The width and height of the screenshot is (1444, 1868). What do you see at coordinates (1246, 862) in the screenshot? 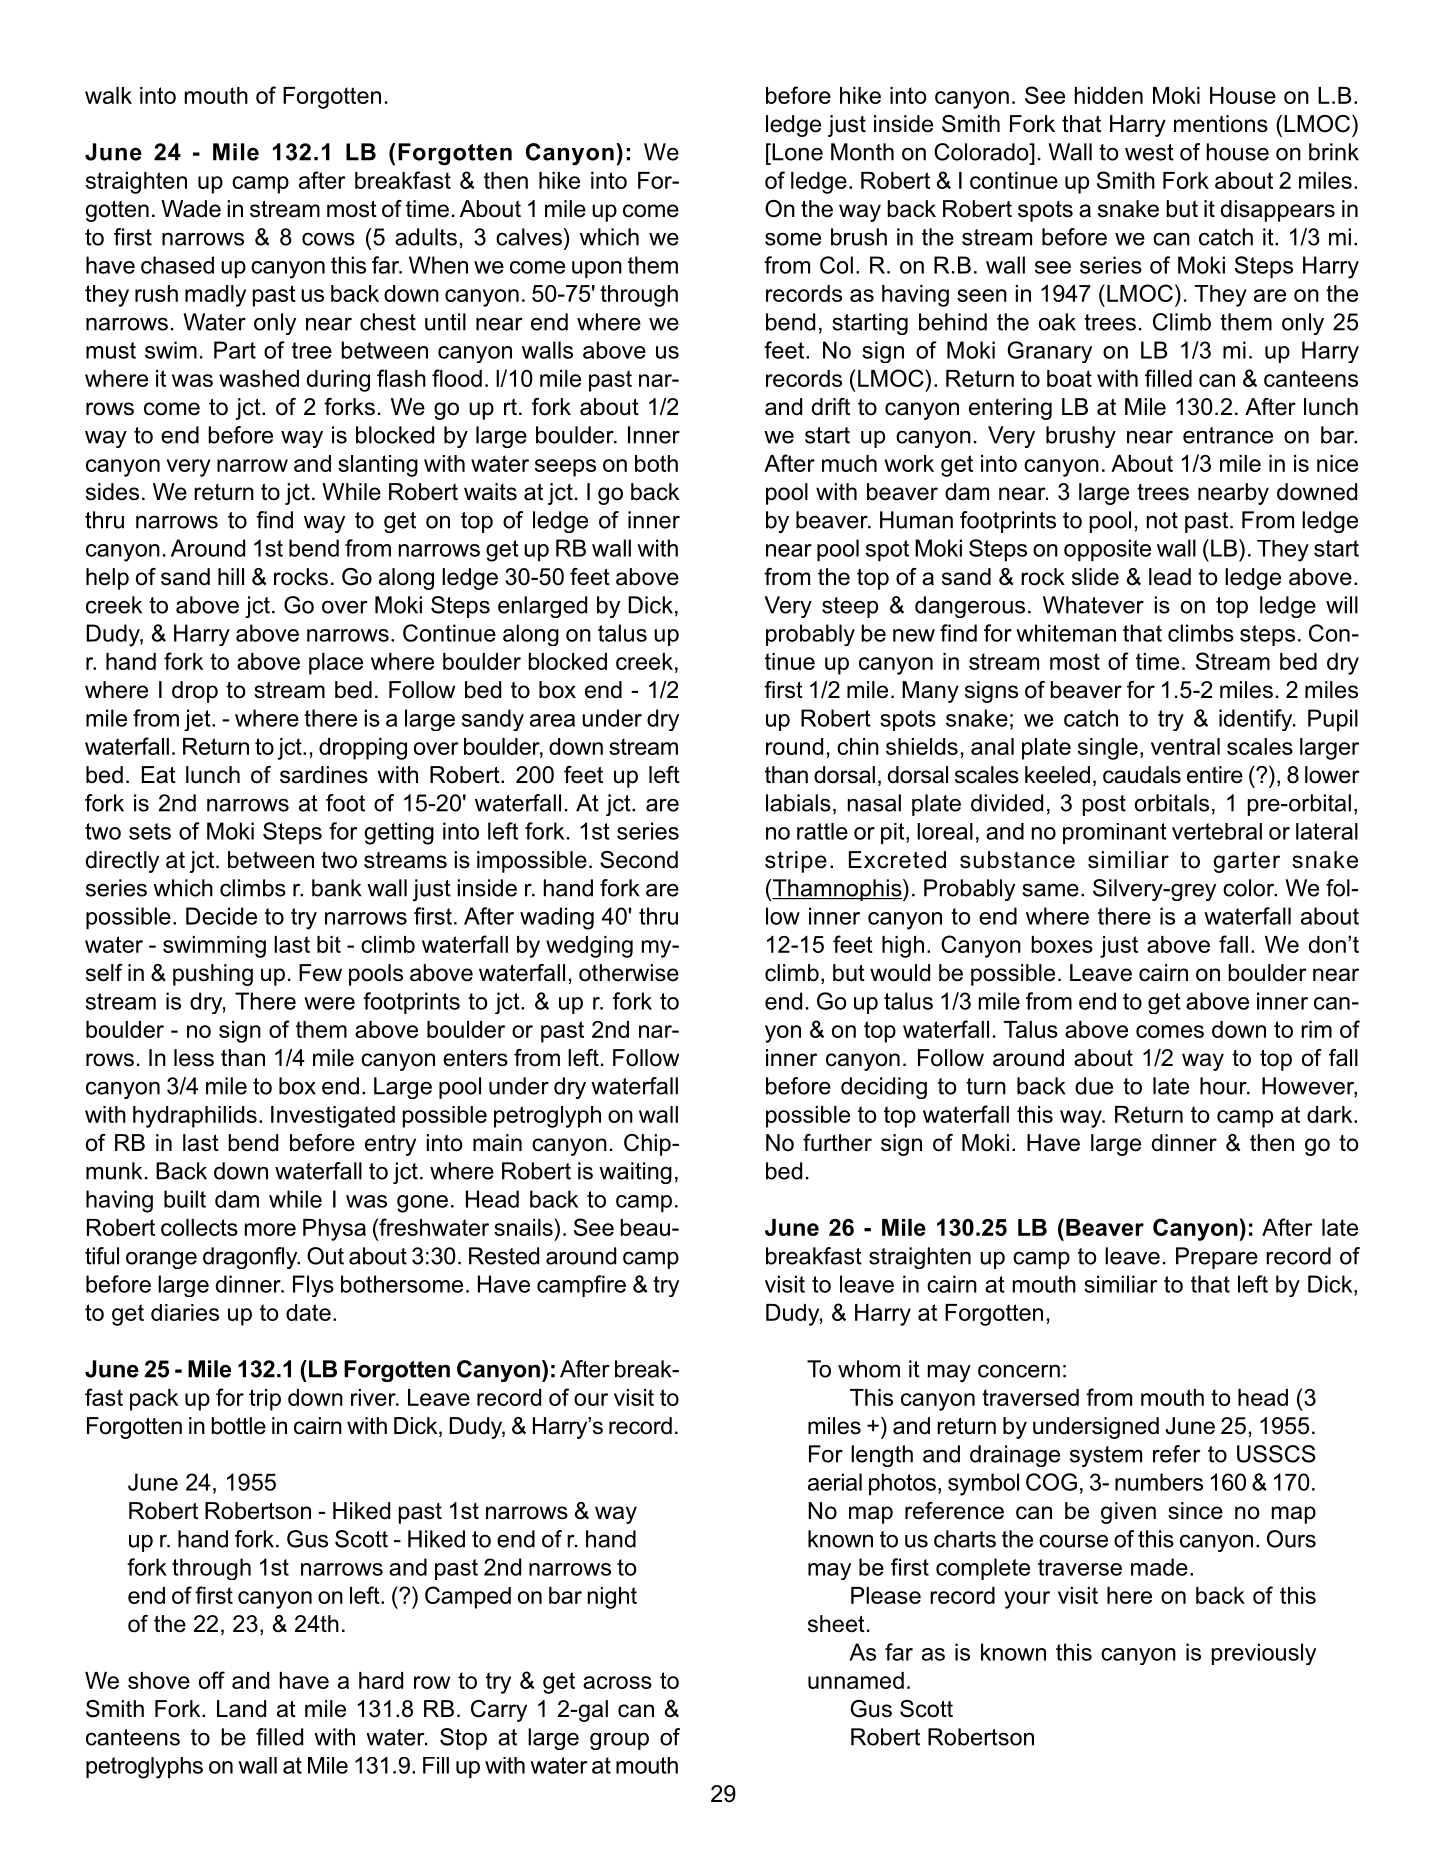
I see `garter` at bounding box center [1246, 862].
